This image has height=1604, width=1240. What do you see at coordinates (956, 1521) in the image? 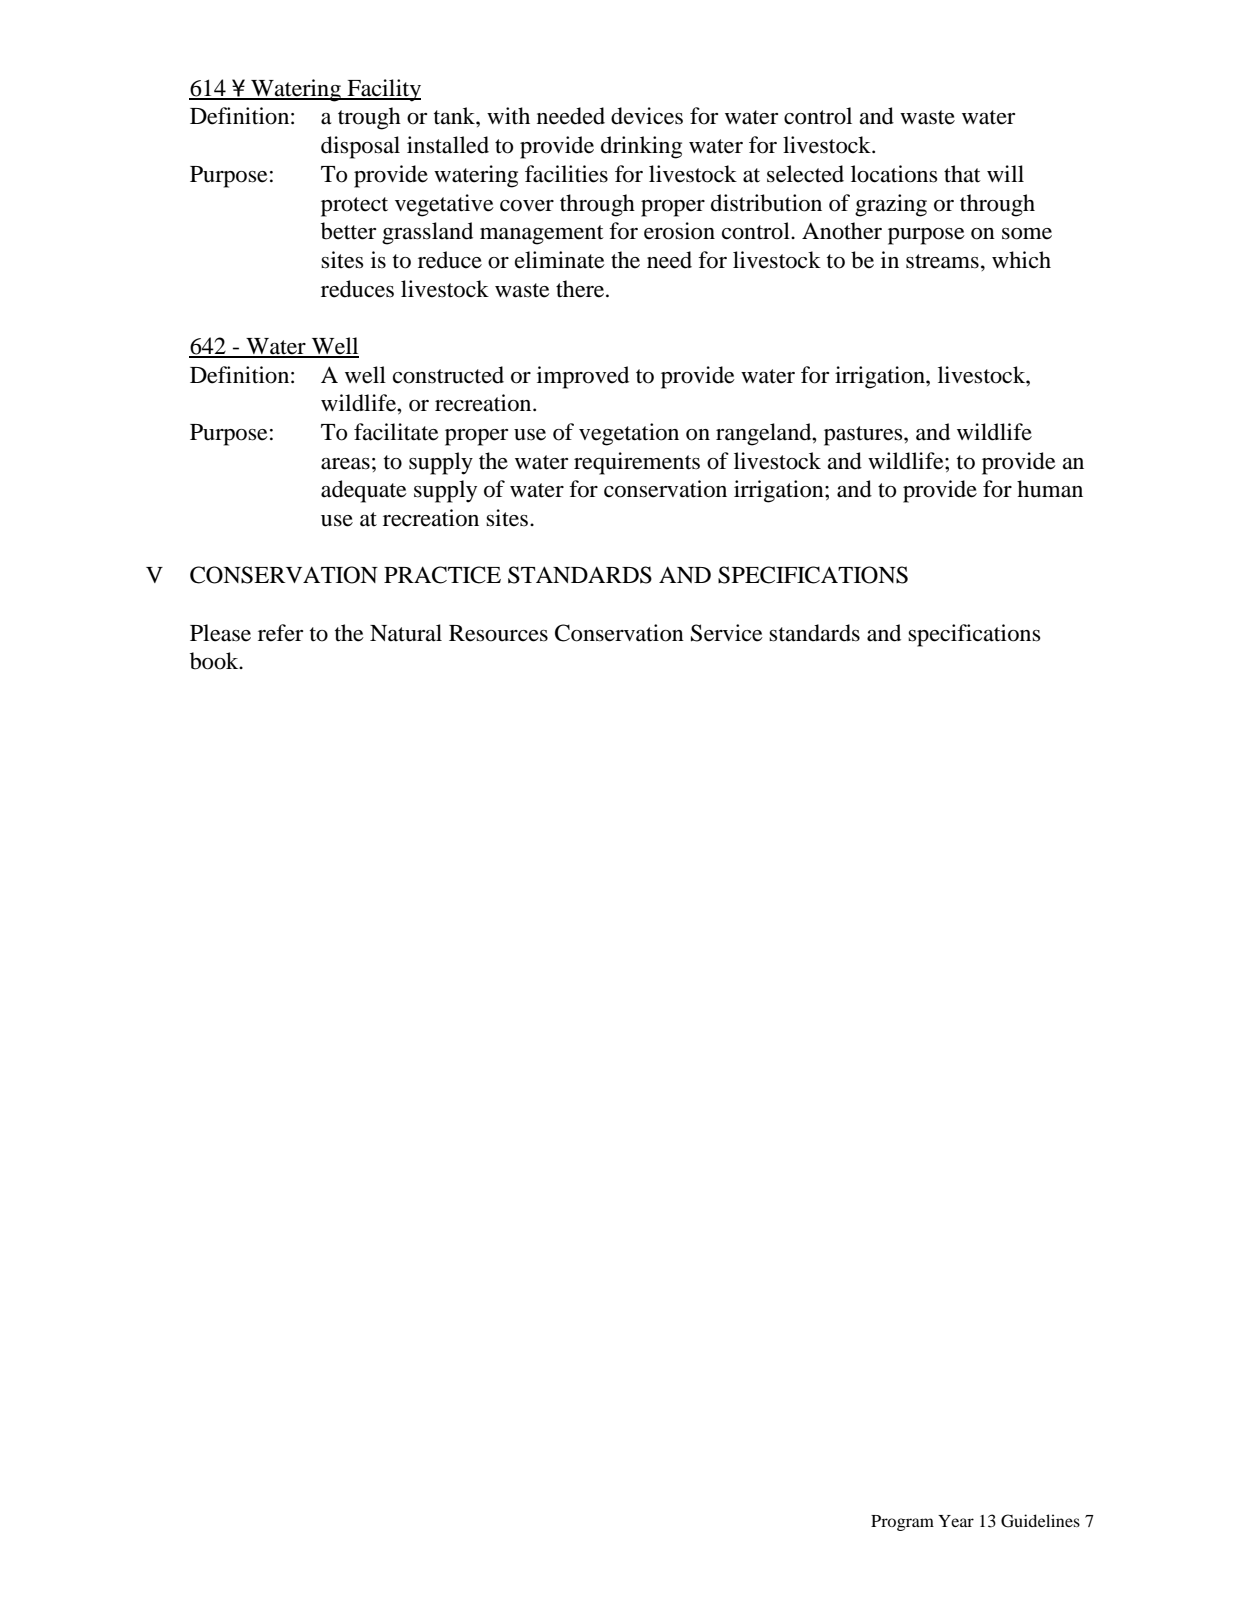
I see `Year` at bounding box center [956, 1521].
